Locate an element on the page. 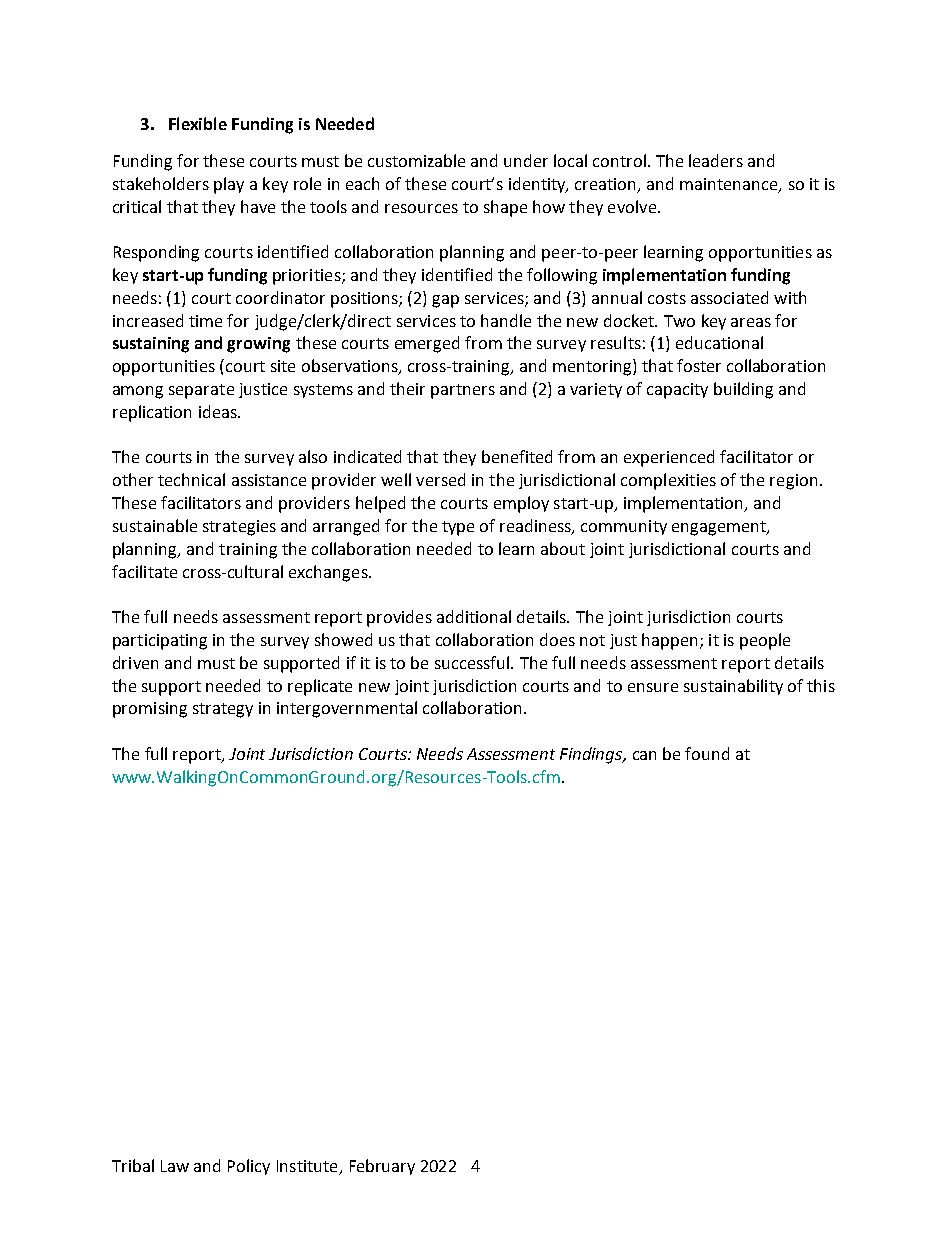  play is located at coordinates (229, 185).
